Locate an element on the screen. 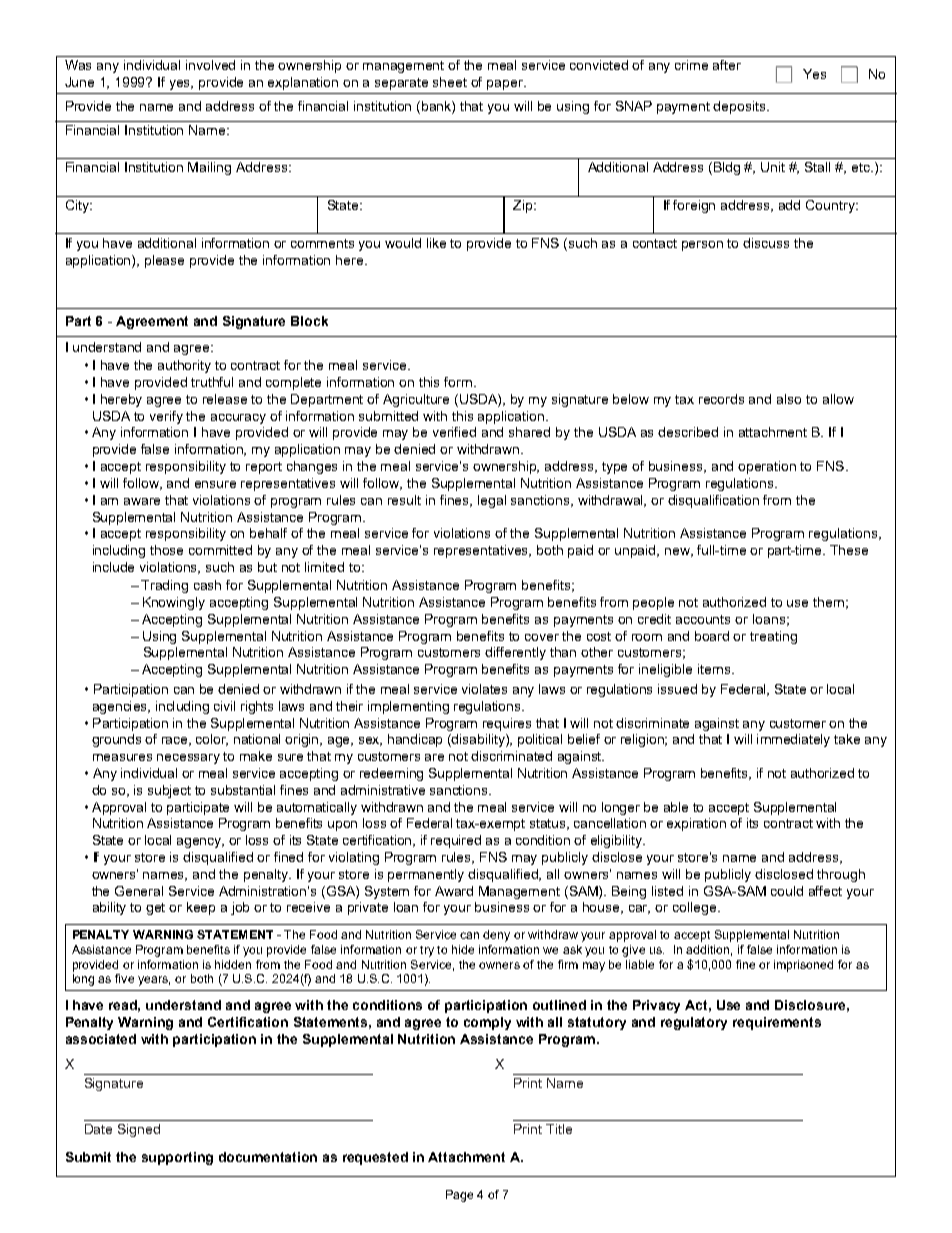  Knowingly is located at coordinates (174, 603).
